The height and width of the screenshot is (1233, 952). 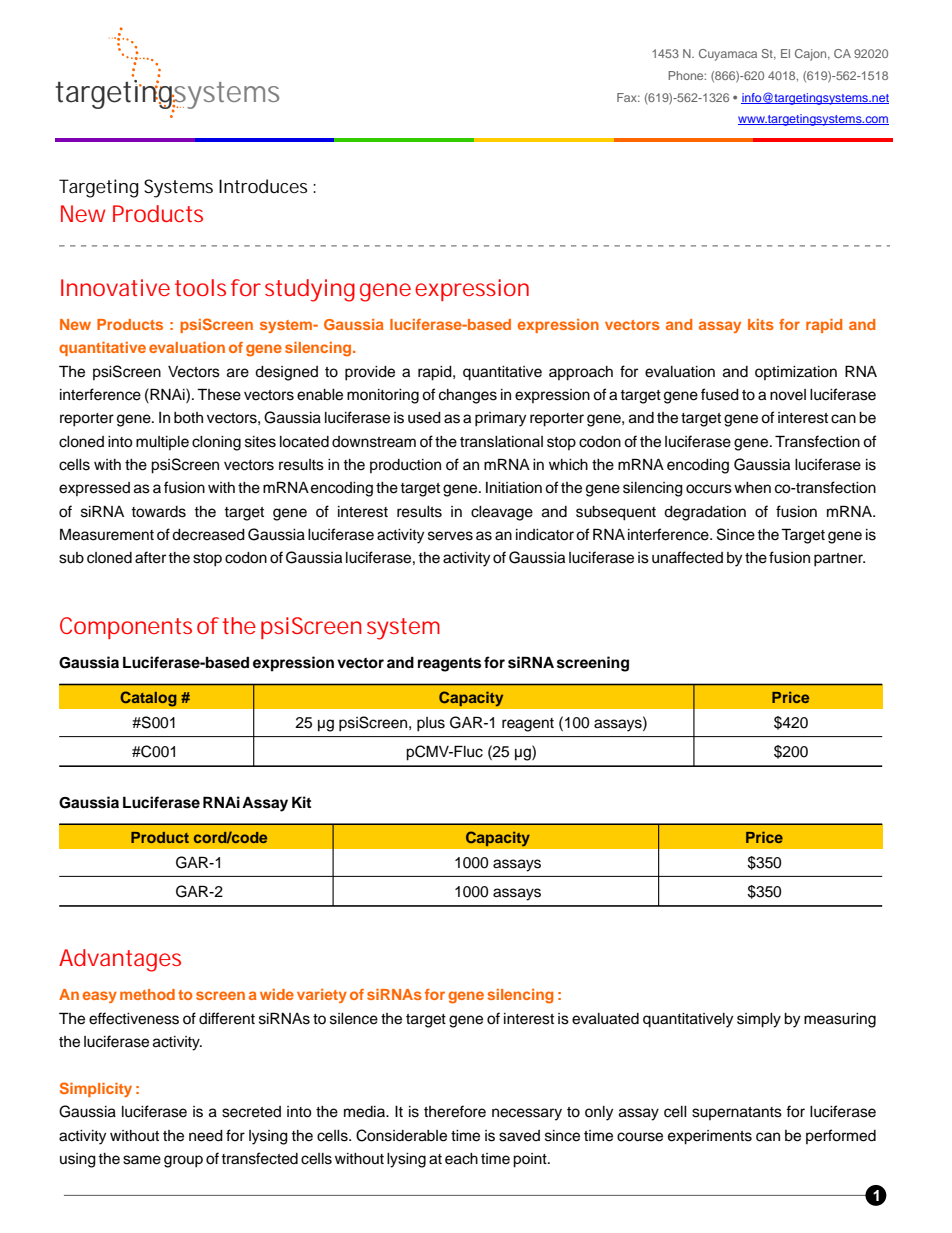 I want to click on both, so click(x=188, y=418).
